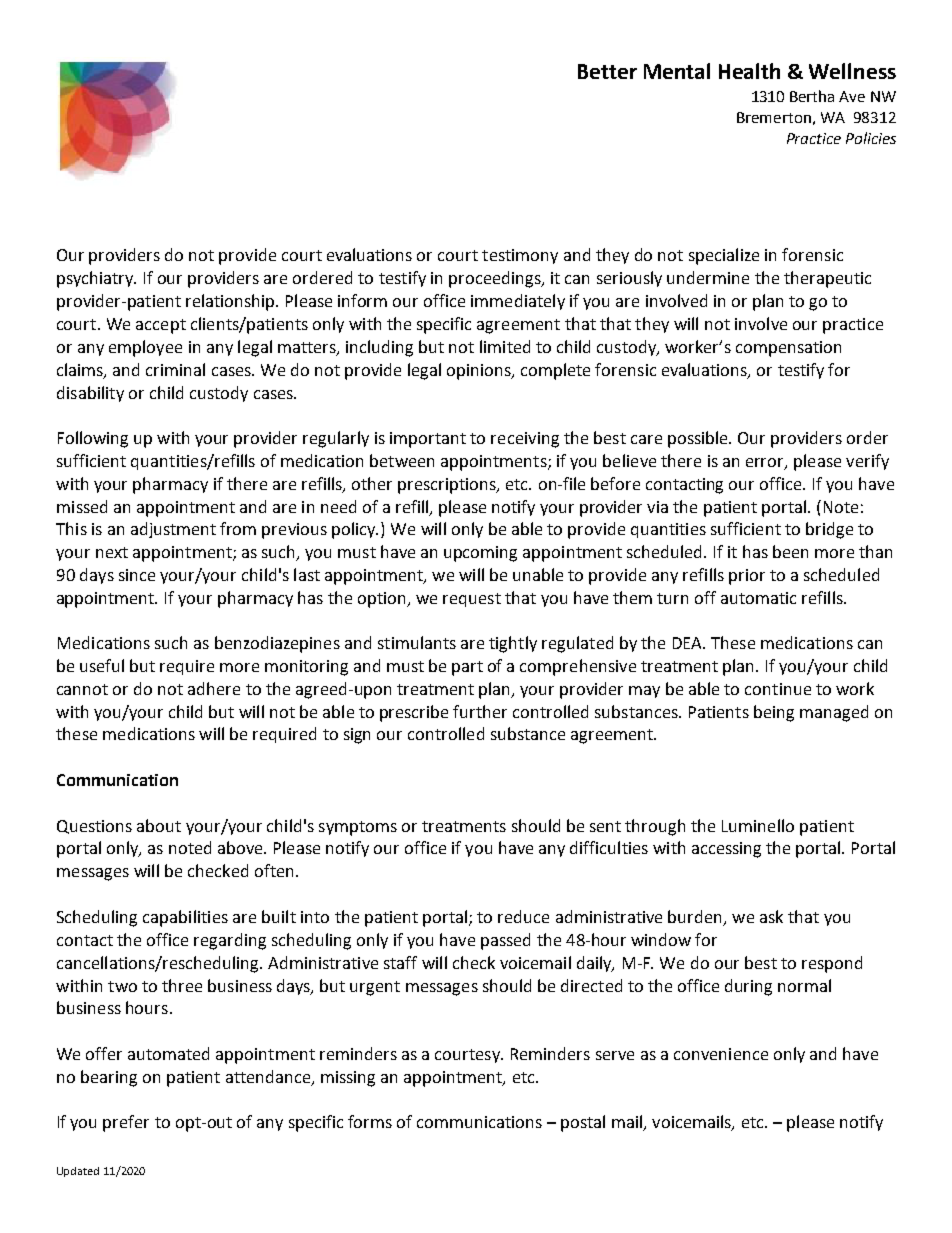  What do you see at coordinates (96, 279) in the image?
I see `psychiatry` at bounding box center [96, 279].
